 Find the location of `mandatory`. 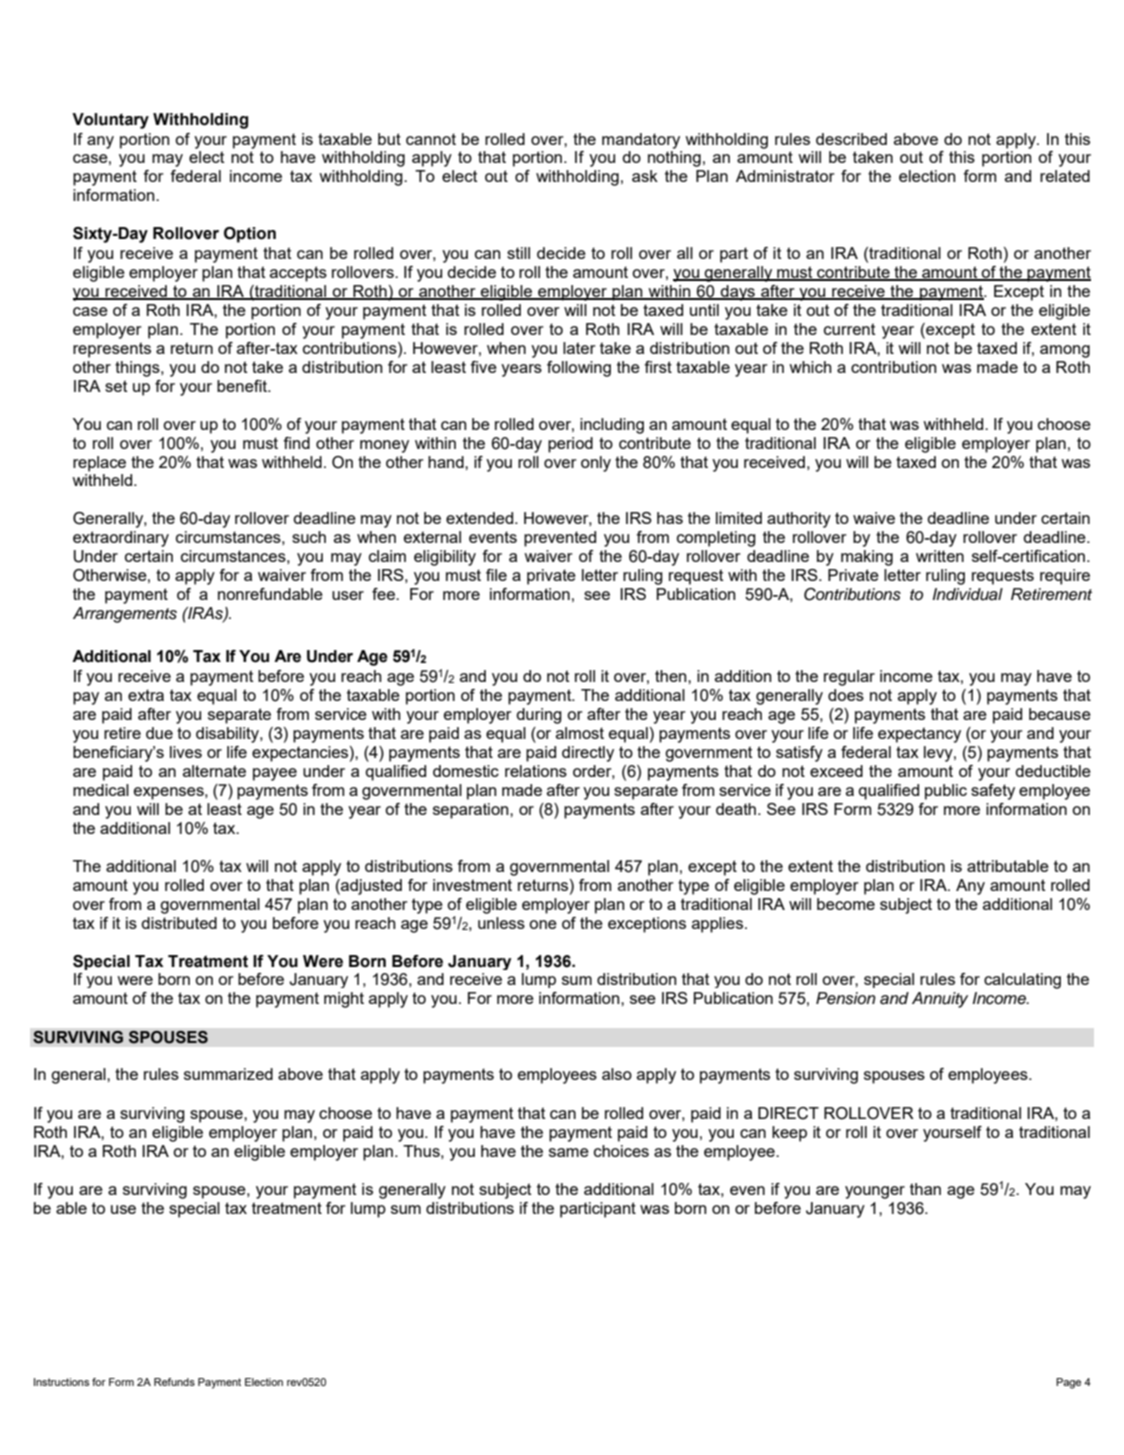

mandatory is located at coordinates (641, 141).
